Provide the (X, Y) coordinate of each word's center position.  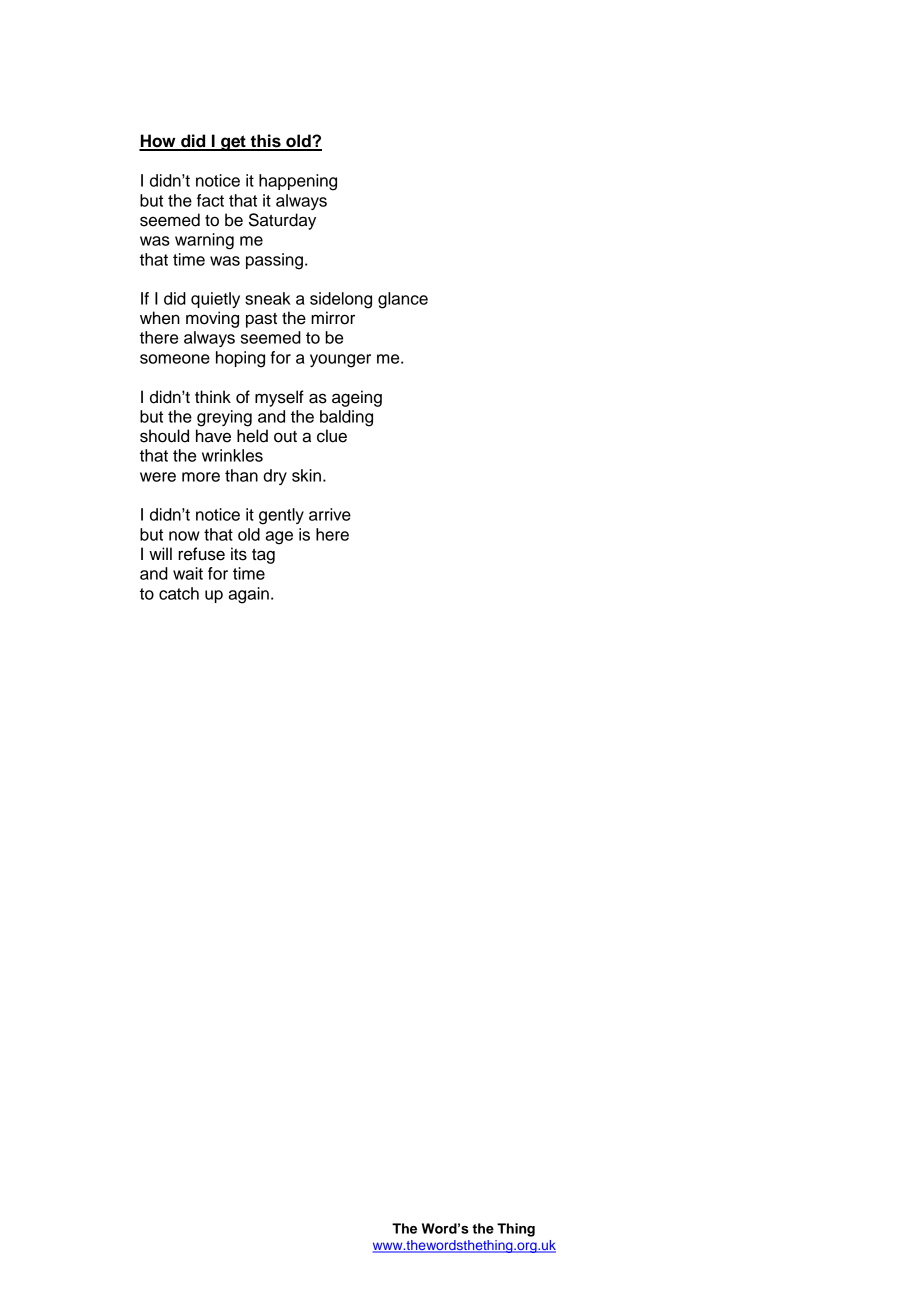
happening (298, 182)
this (265, 142)
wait (188, 573)
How (158, 142)
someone (175, 359)
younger (340, 361)
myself (279, 398)
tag (263, 556)
